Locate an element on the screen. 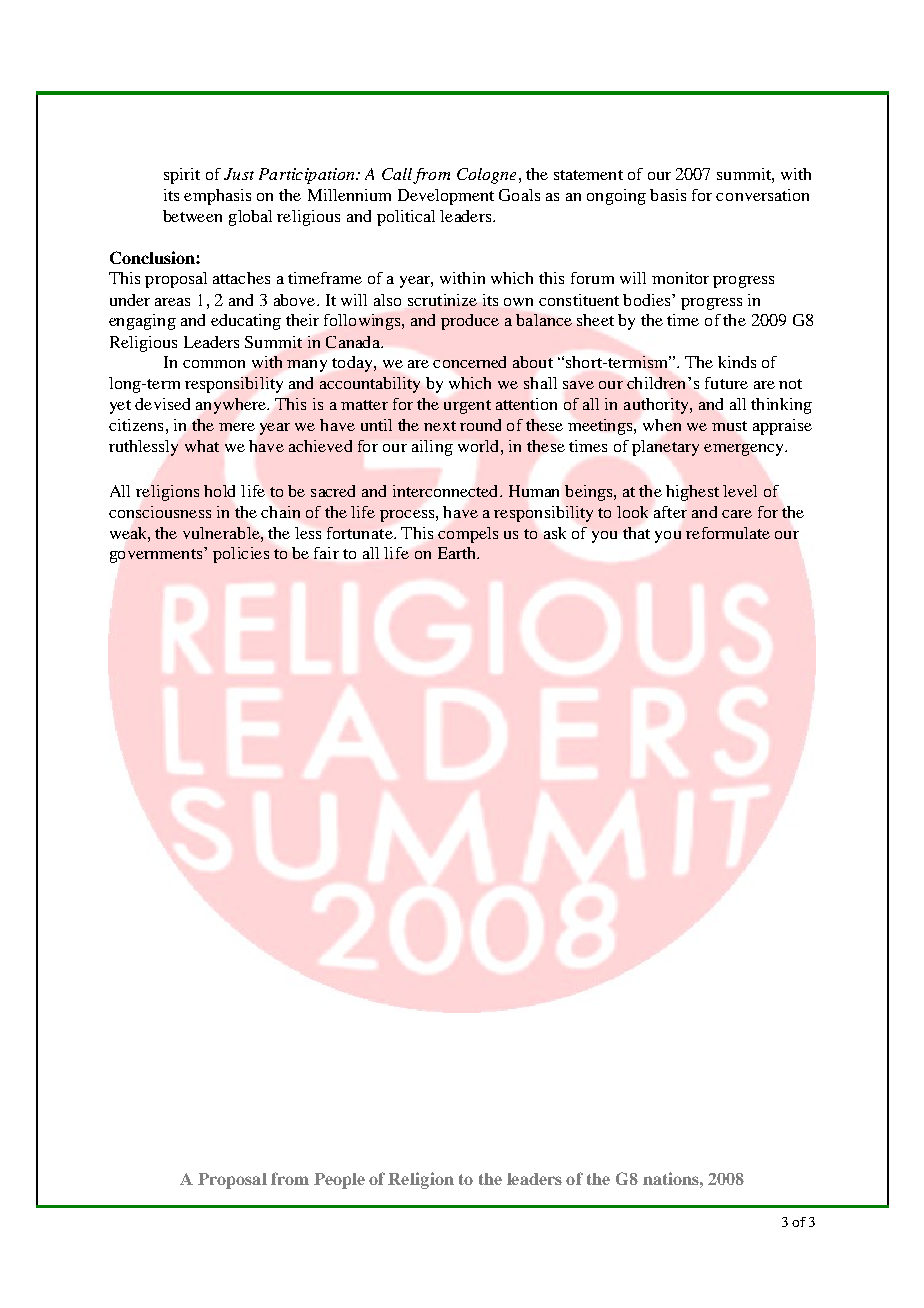 The image size is (924, 1308). reformulate is located at coordinates (728, 533).
